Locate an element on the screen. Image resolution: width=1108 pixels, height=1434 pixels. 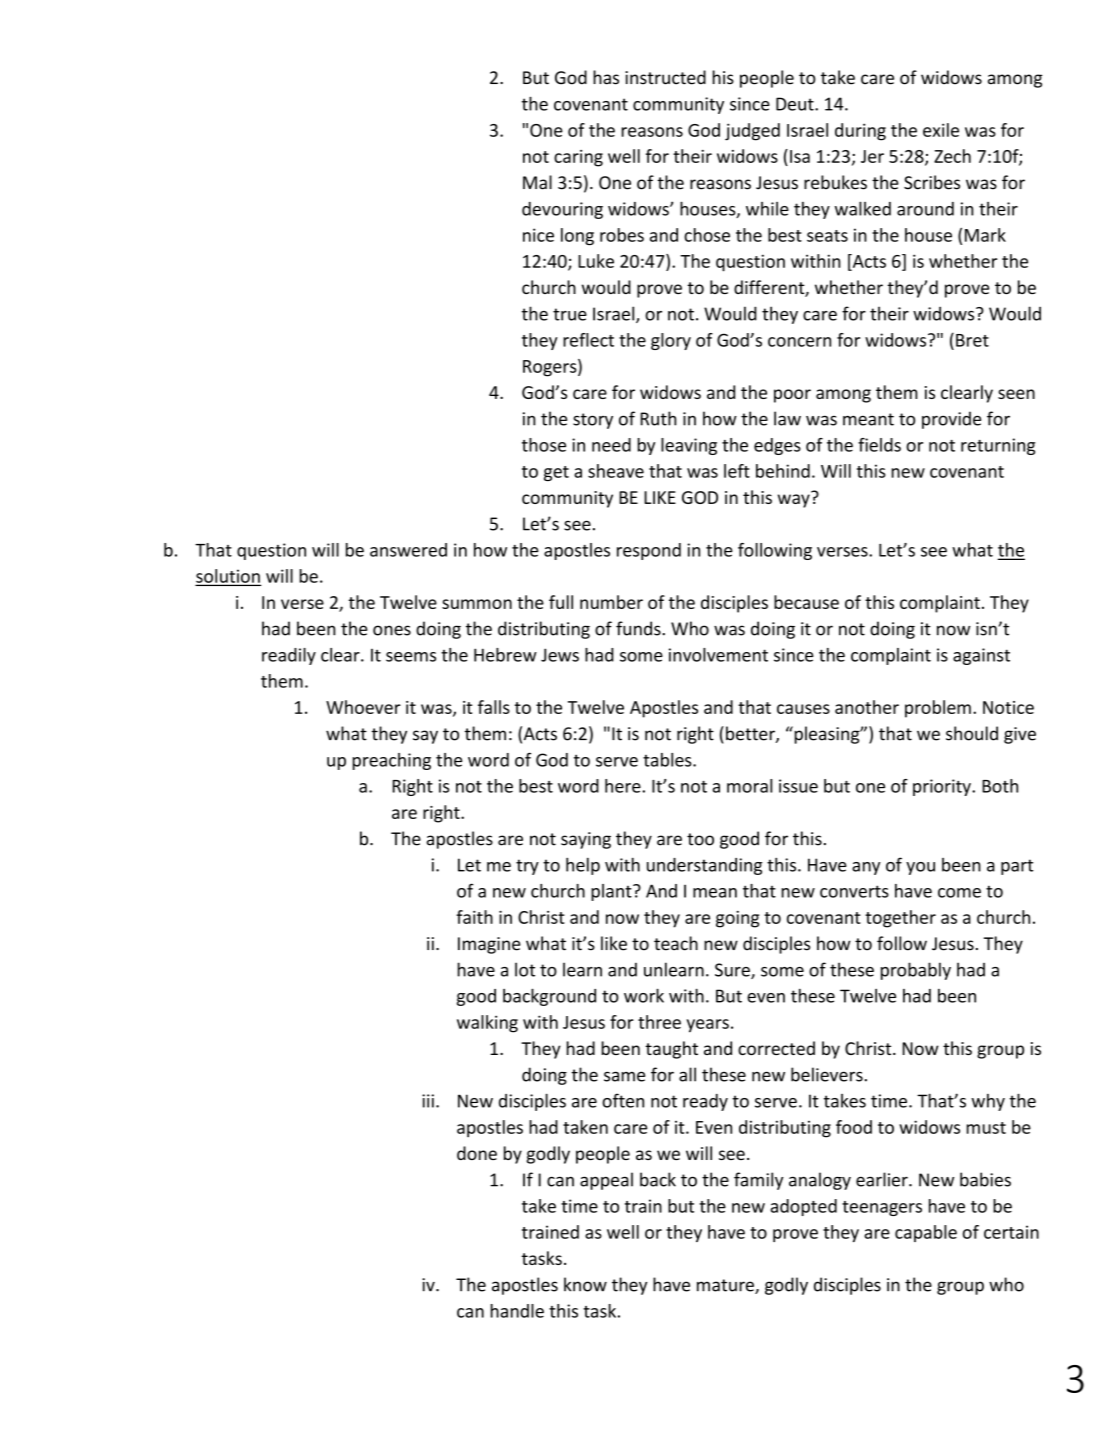
has is located at coordinates (606, 77).
